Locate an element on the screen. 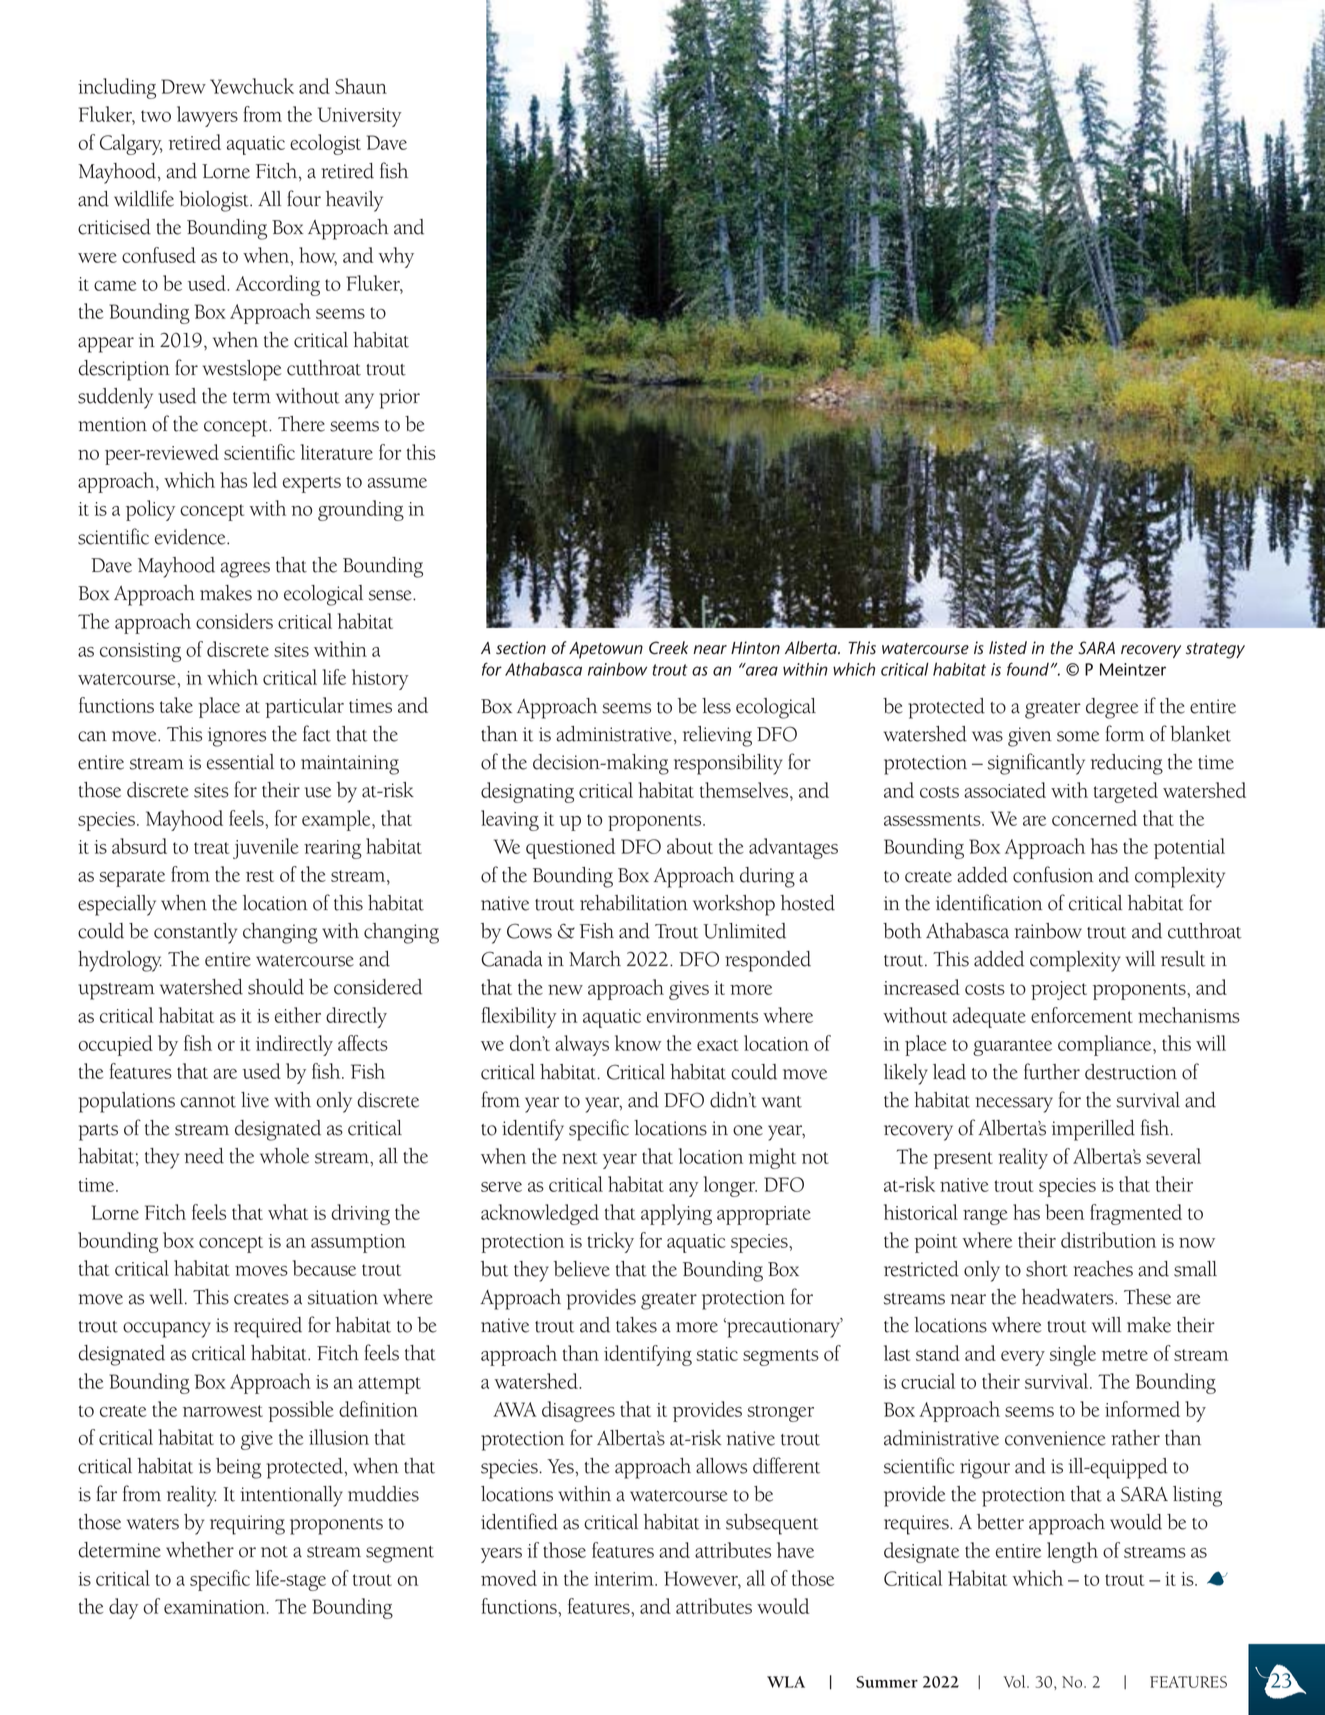 The image size is (1325, 1715). University is located at coordinates (360, 117).
